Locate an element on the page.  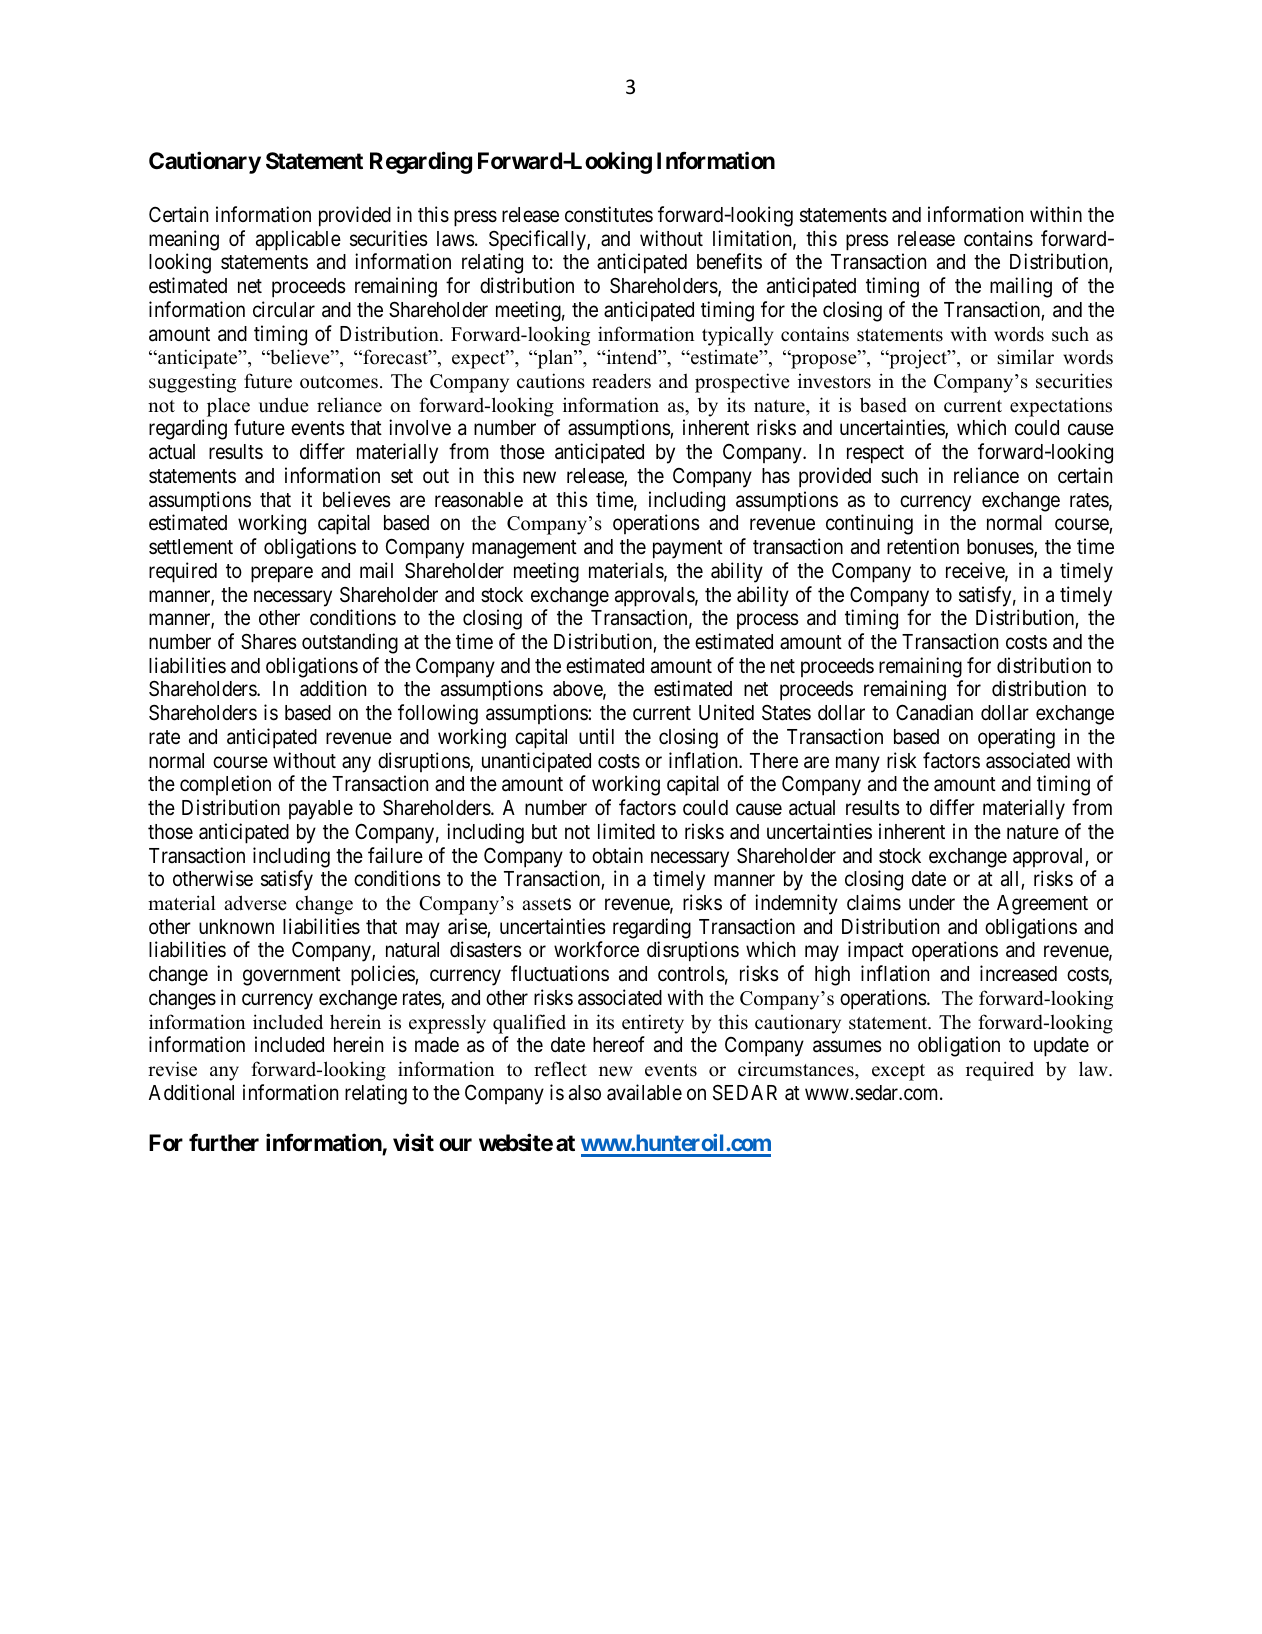
further is located at coordinates (224, 1143).
